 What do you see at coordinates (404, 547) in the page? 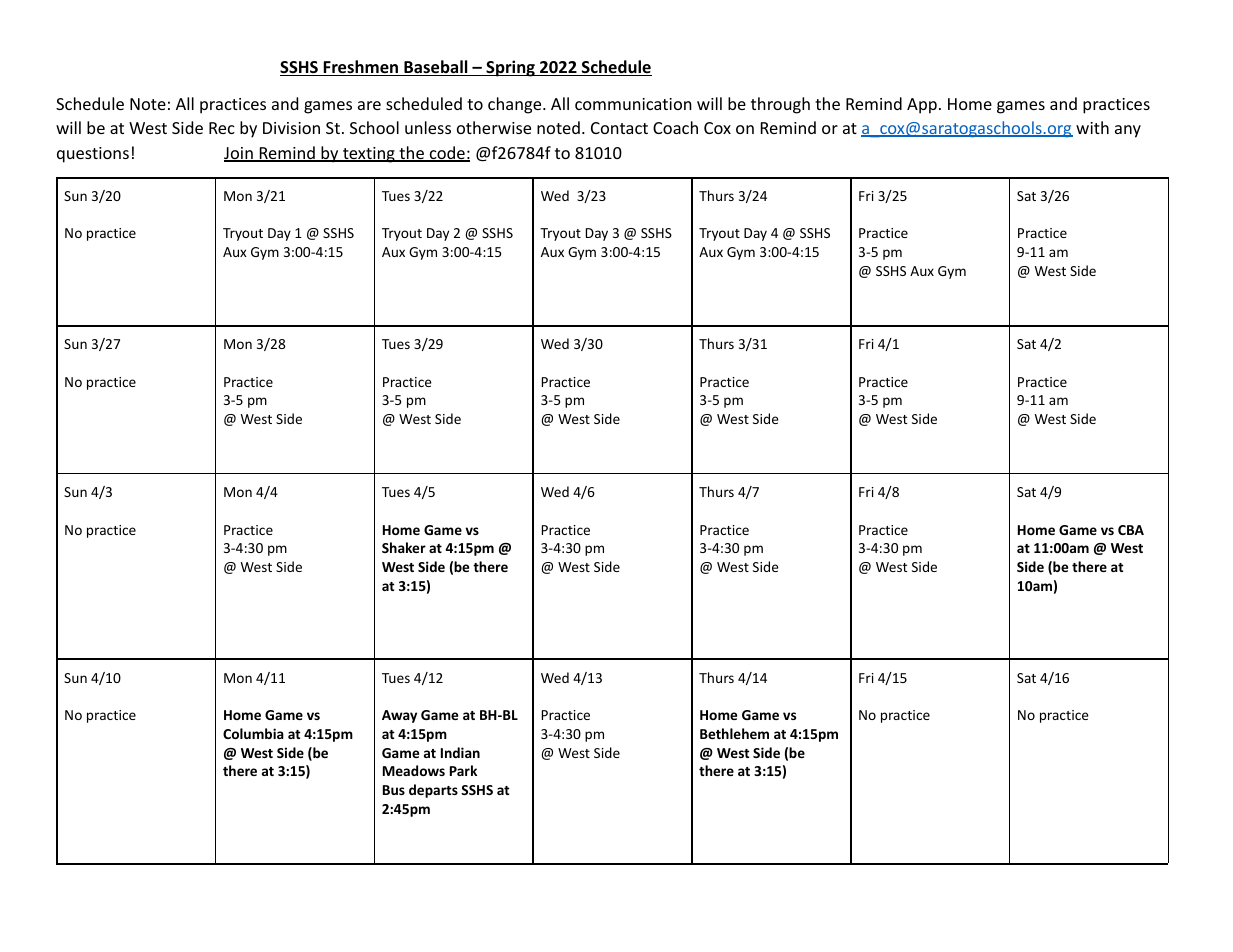
I see `Shaker` at bounding box center [404, 547].
